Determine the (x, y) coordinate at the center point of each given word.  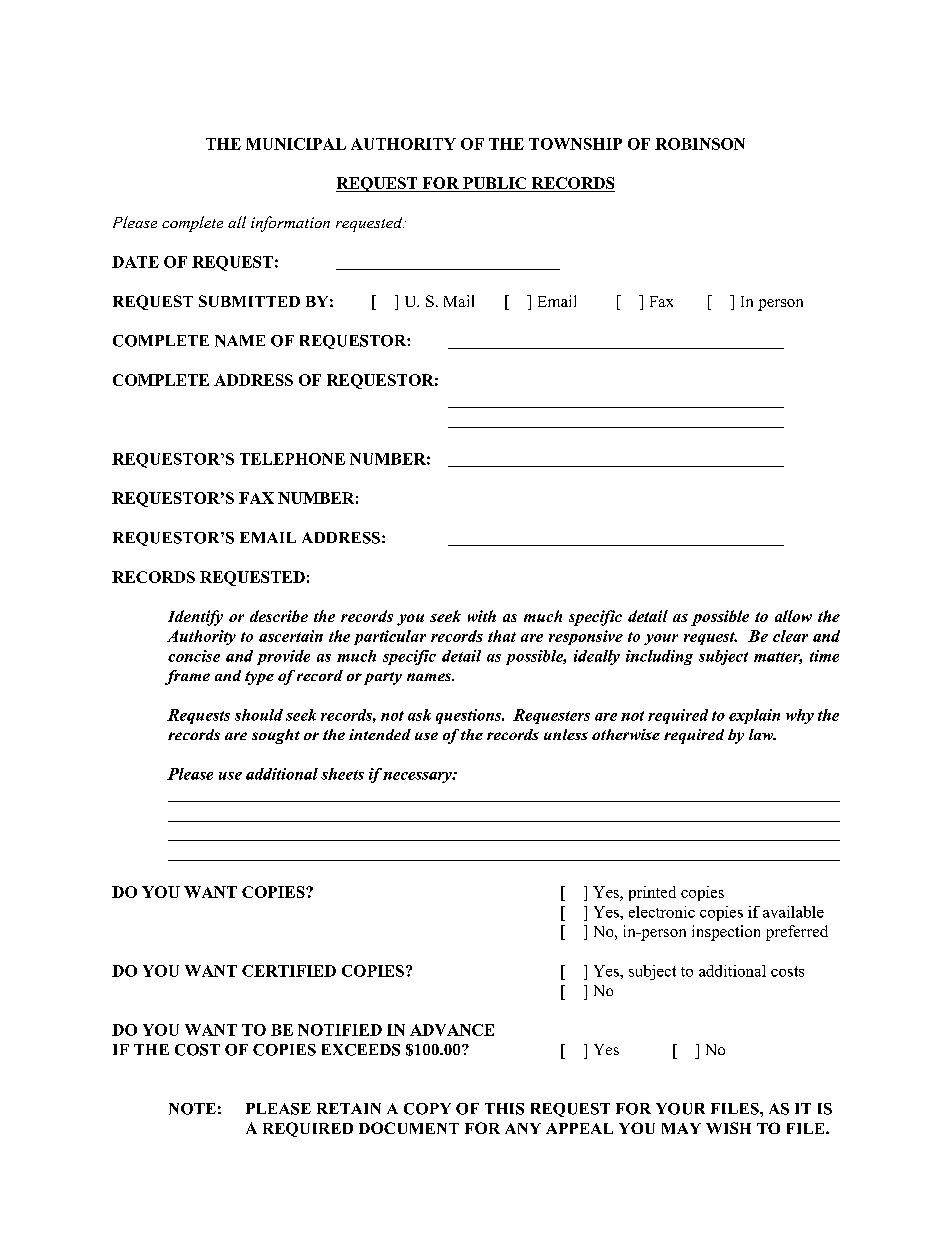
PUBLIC (495, 184)
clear (790, 636)
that (502, 636)
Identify (195, 618)
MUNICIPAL (296, 144)
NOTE (192, 1109)
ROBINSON (700, 144)
